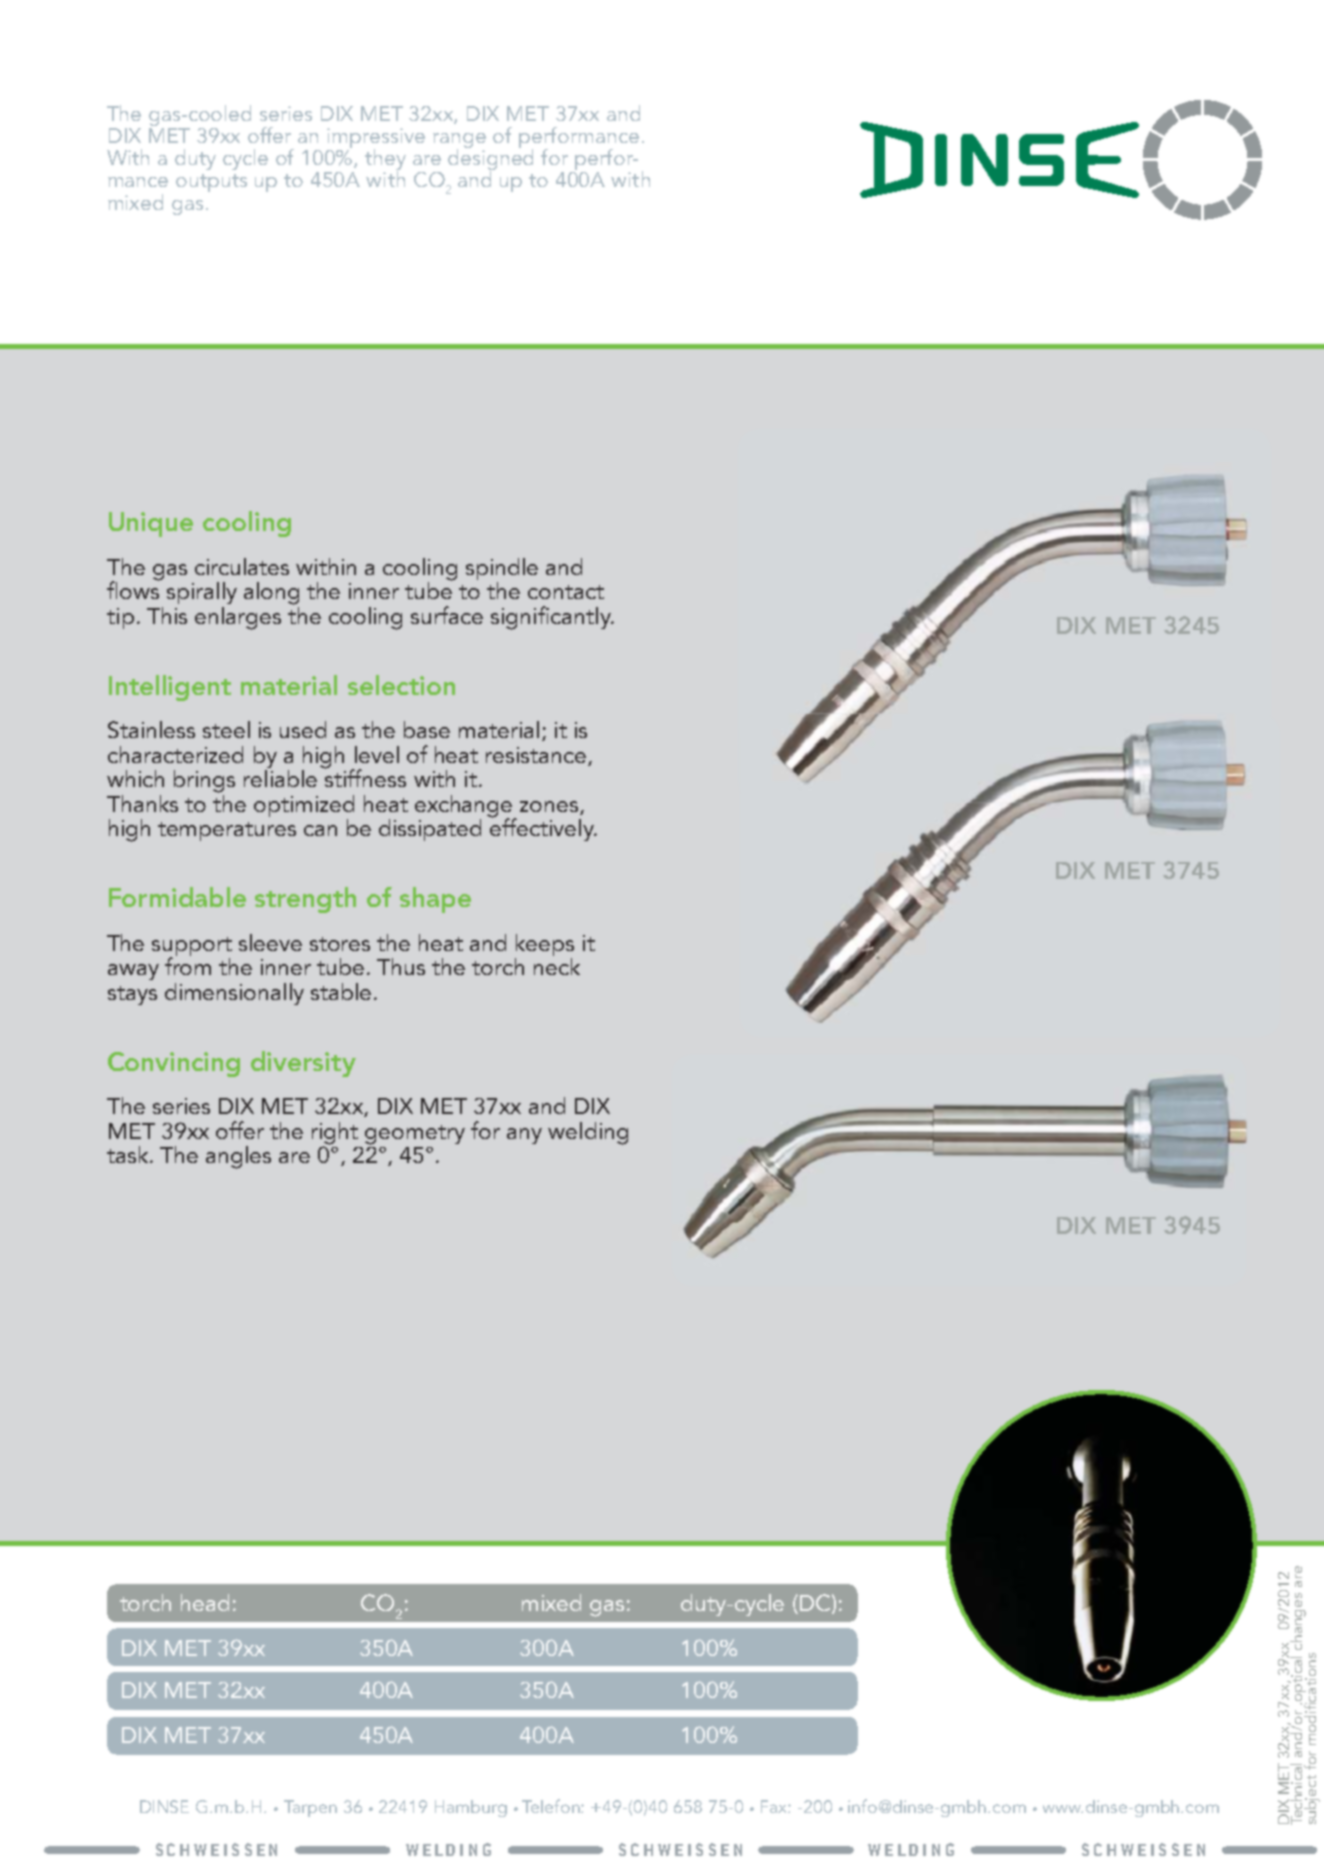  Describe the element at coordinates (490, 160) in the screenshot. I see `designed` at that location.
